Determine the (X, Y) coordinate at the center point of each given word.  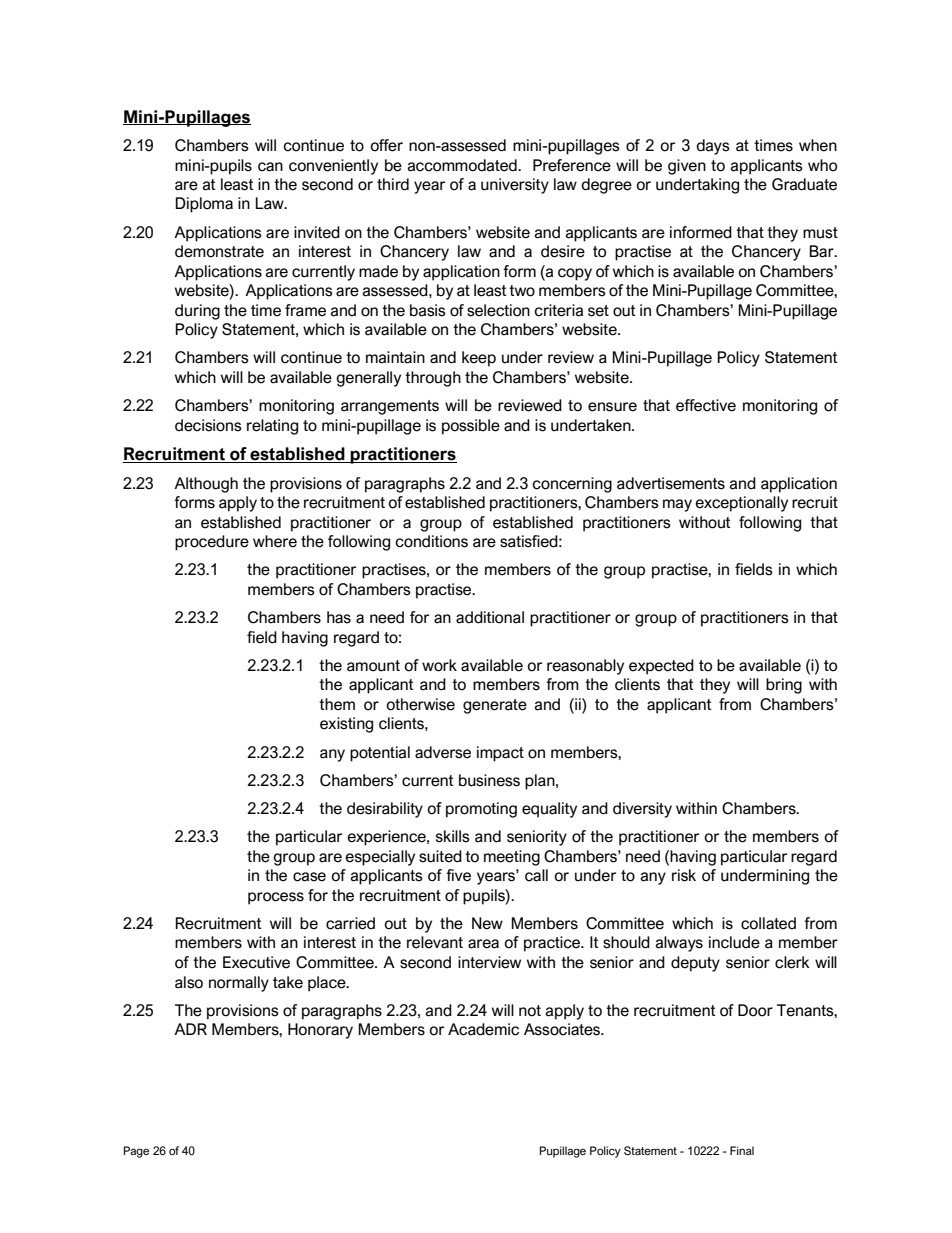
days (713, 147)
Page (136, 1152)
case (309, 877)
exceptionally (741, 504)
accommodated (463, 165)
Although (206, 485)
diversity (642, 810)
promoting (481, 810)
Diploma (204, 205)
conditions (431, 541)
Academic (483, 1029)
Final (742, 1150)
